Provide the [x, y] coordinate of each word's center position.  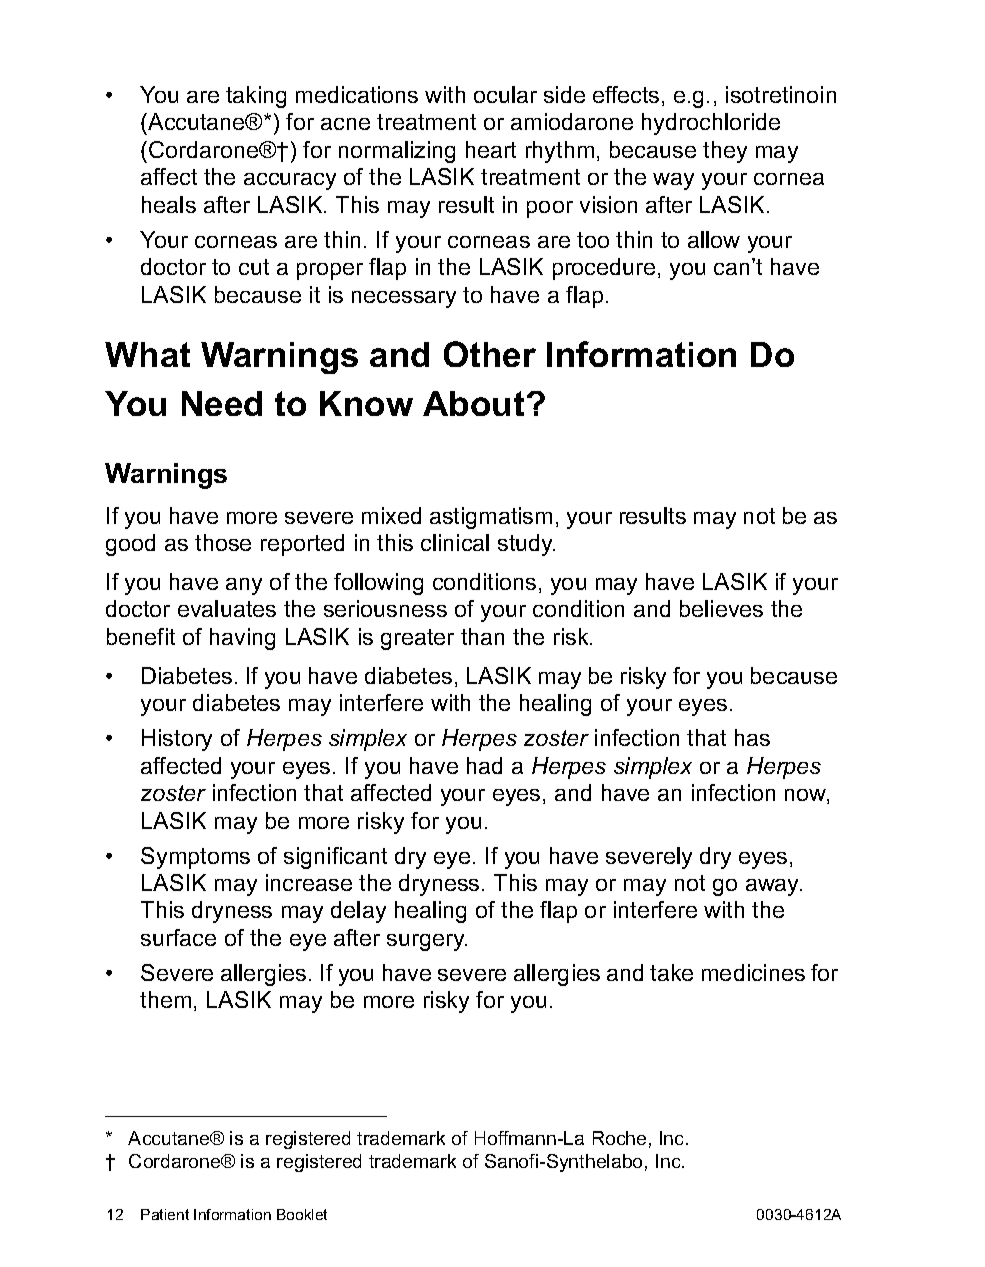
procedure [604, 269]
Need [222, 403]
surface [178, 937]
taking [256, 97]
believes [721, 608]
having [242, 639]
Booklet [302, 1214]
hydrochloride [711, 124]
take [671, 972]
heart [491, 149]
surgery [427, 942]
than [482, 636]
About [473, 403]
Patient [165, 1214]
